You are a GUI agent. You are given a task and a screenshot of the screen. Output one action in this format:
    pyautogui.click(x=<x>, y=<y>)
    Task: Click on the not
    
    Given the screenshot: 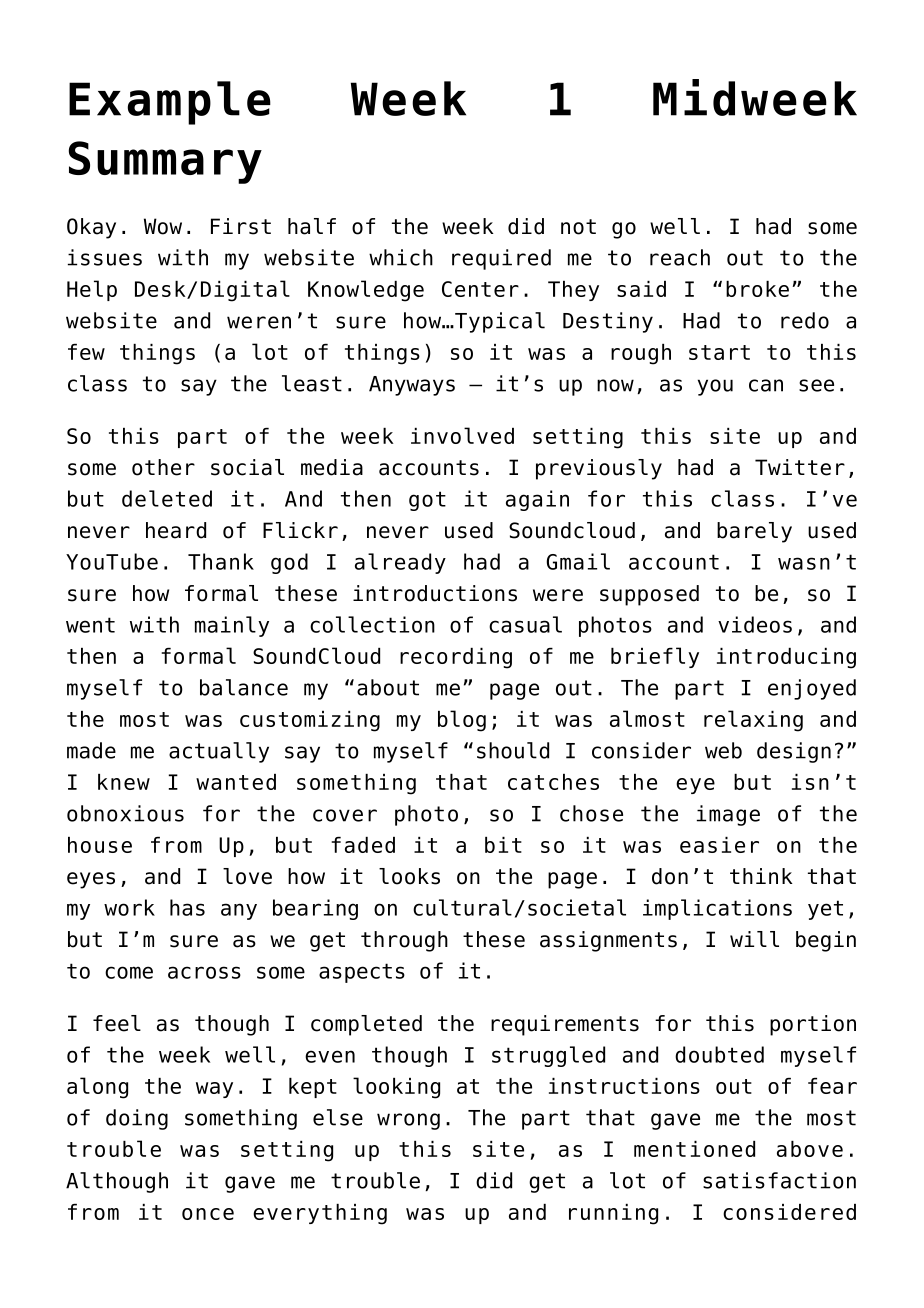 What is the action you would take?
    pyautogui.click(x=578, y=227)
